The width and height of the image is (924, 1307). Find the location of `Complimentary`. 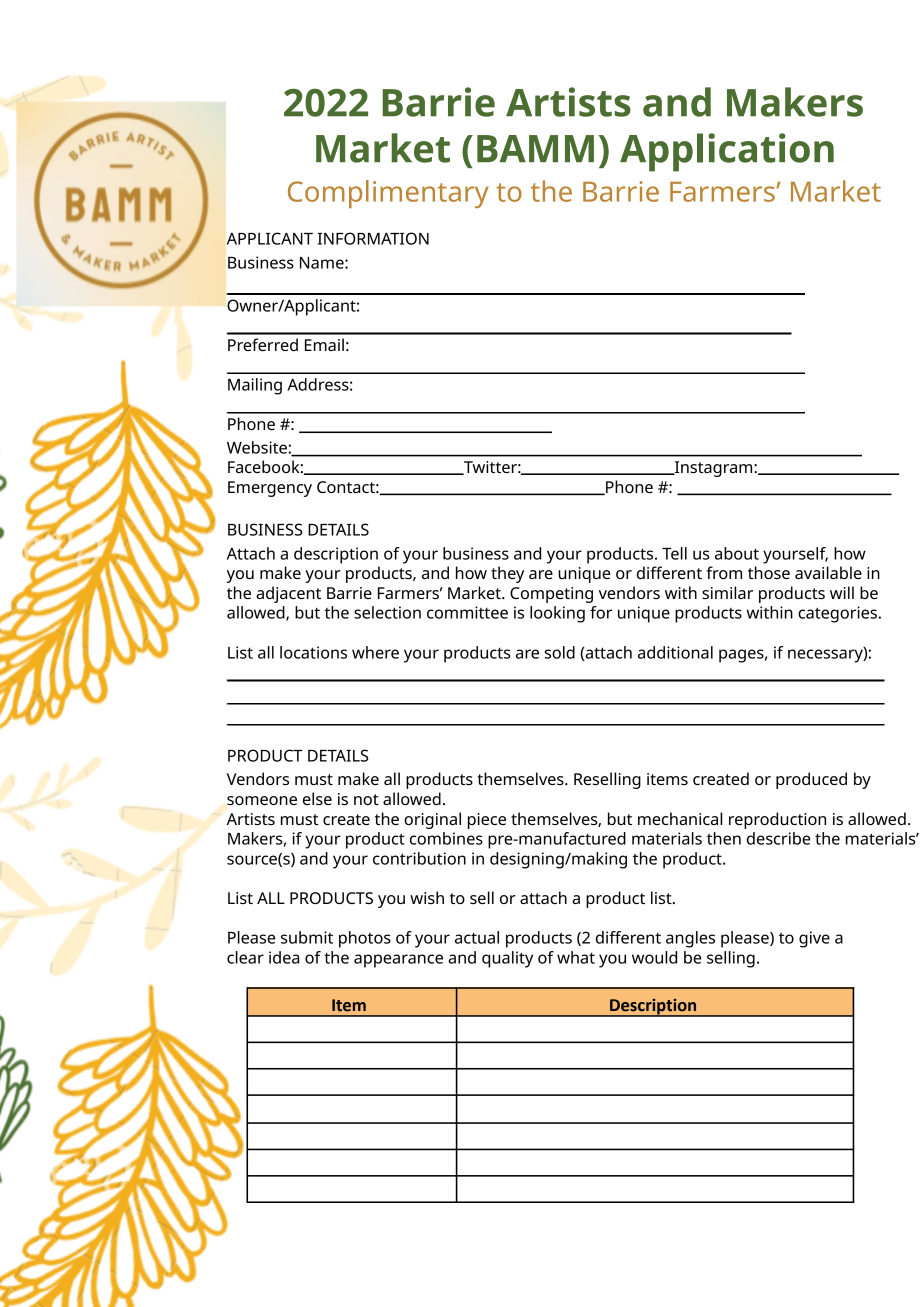

Complimentary is located at coordinates (388, 194).
